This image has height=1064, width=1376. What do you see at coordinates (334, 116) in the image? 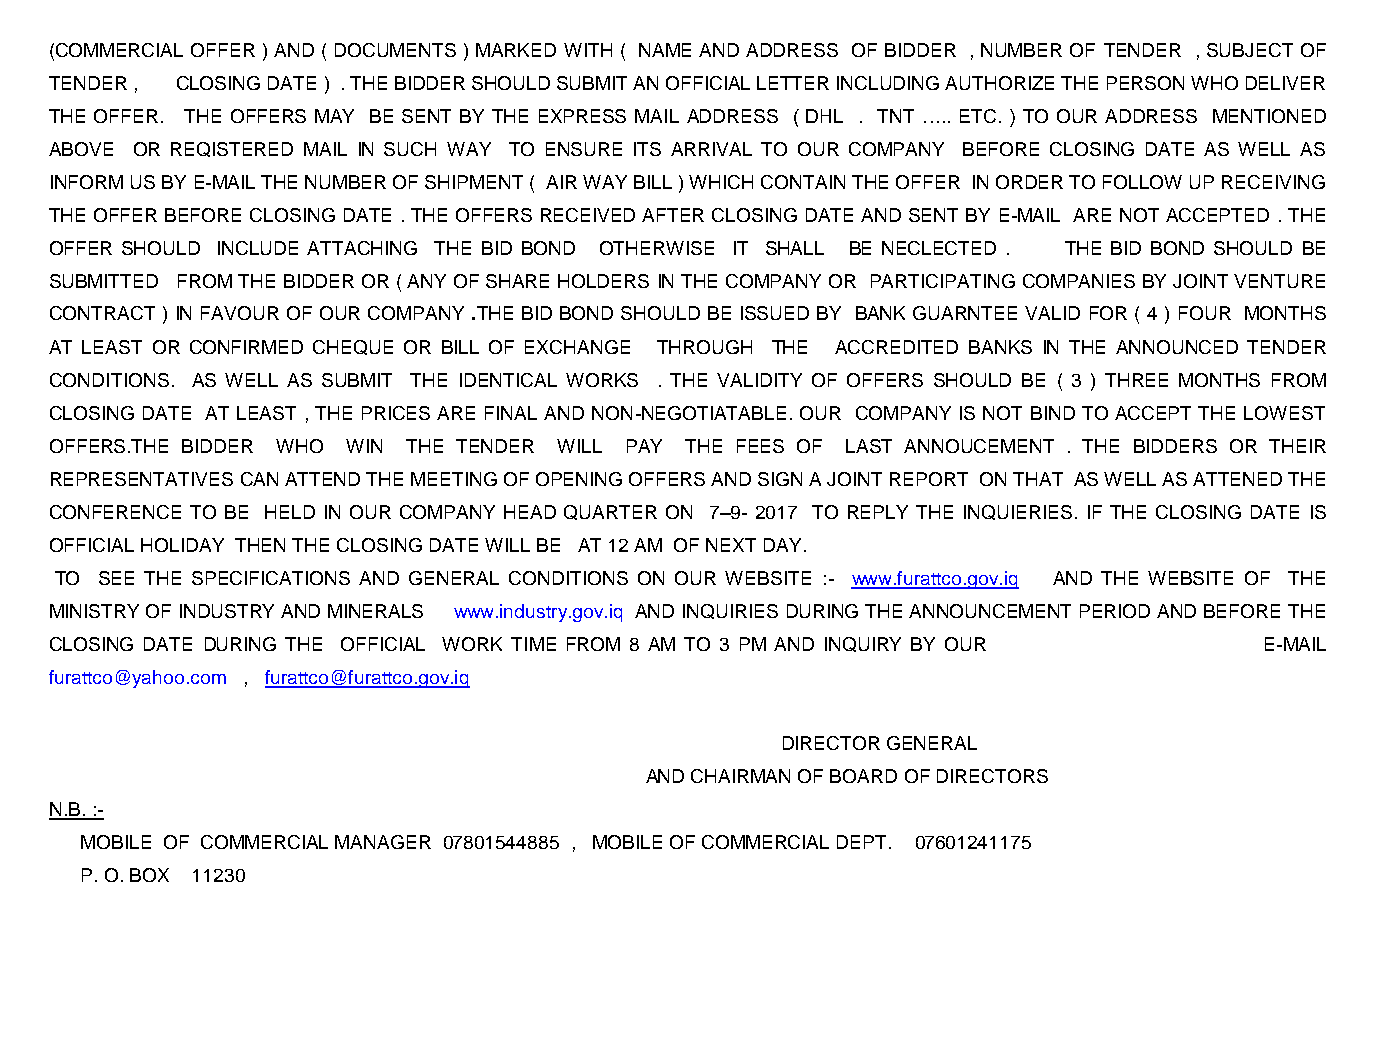
I see `MAY` at bounding box center [334, 116].
